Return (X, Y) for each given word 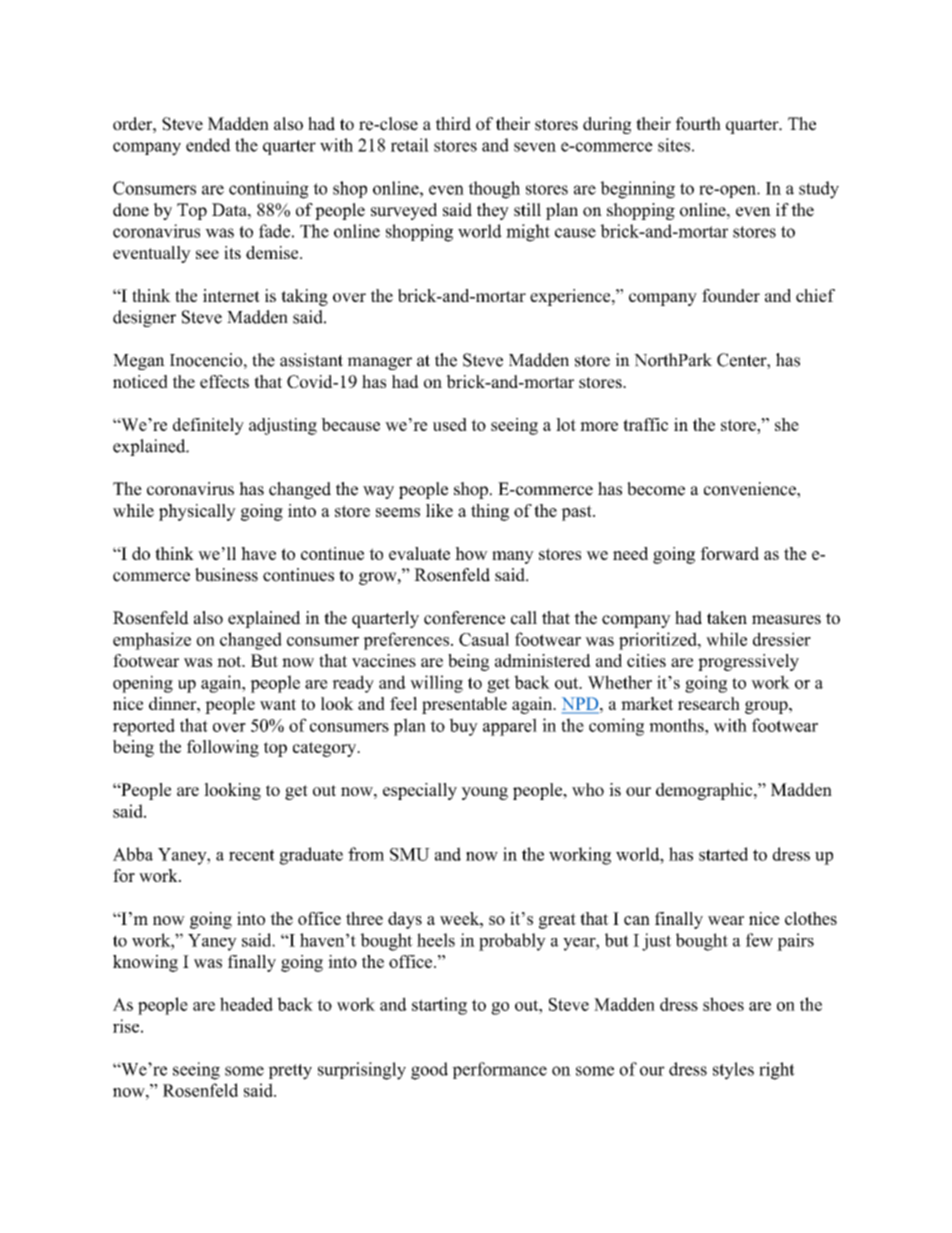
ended (208, 145)
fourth (698, 124)
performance (499, 1070)
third (453, 124)
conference (464, 618)
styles (733, 1071)
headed (246, 1004)
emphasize (152, 641)
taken (727, 618)
